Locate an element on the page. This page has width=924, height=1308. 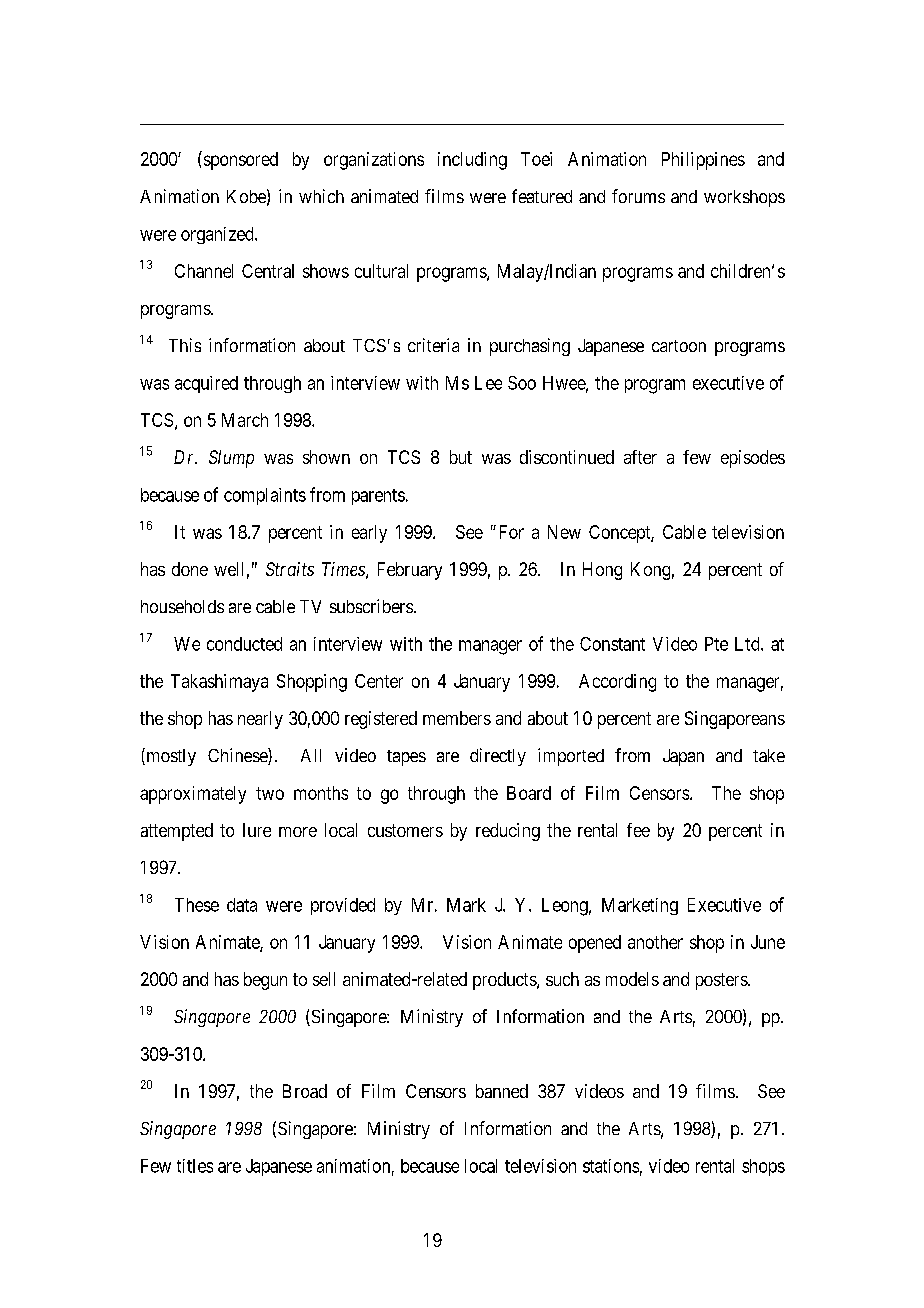
March is located at coordinates (245, 420).
